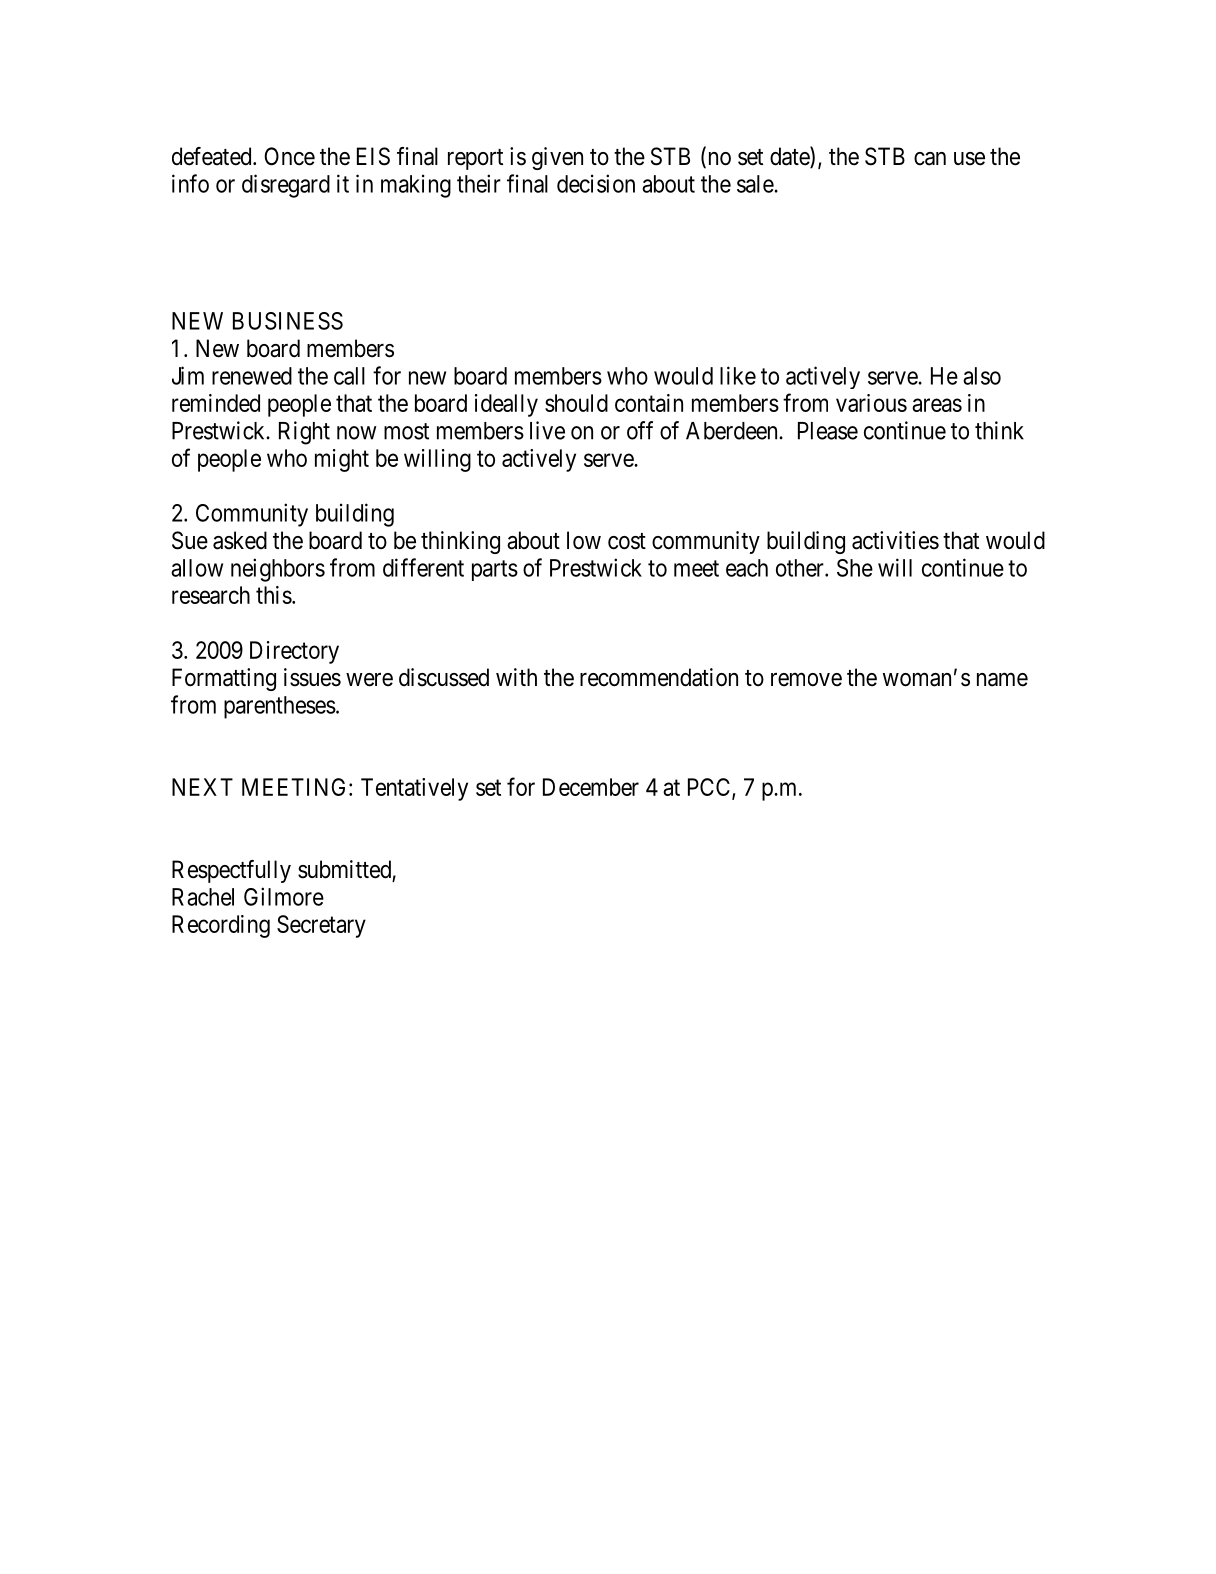  I want to click on Gilmore, so click(284, 896).
